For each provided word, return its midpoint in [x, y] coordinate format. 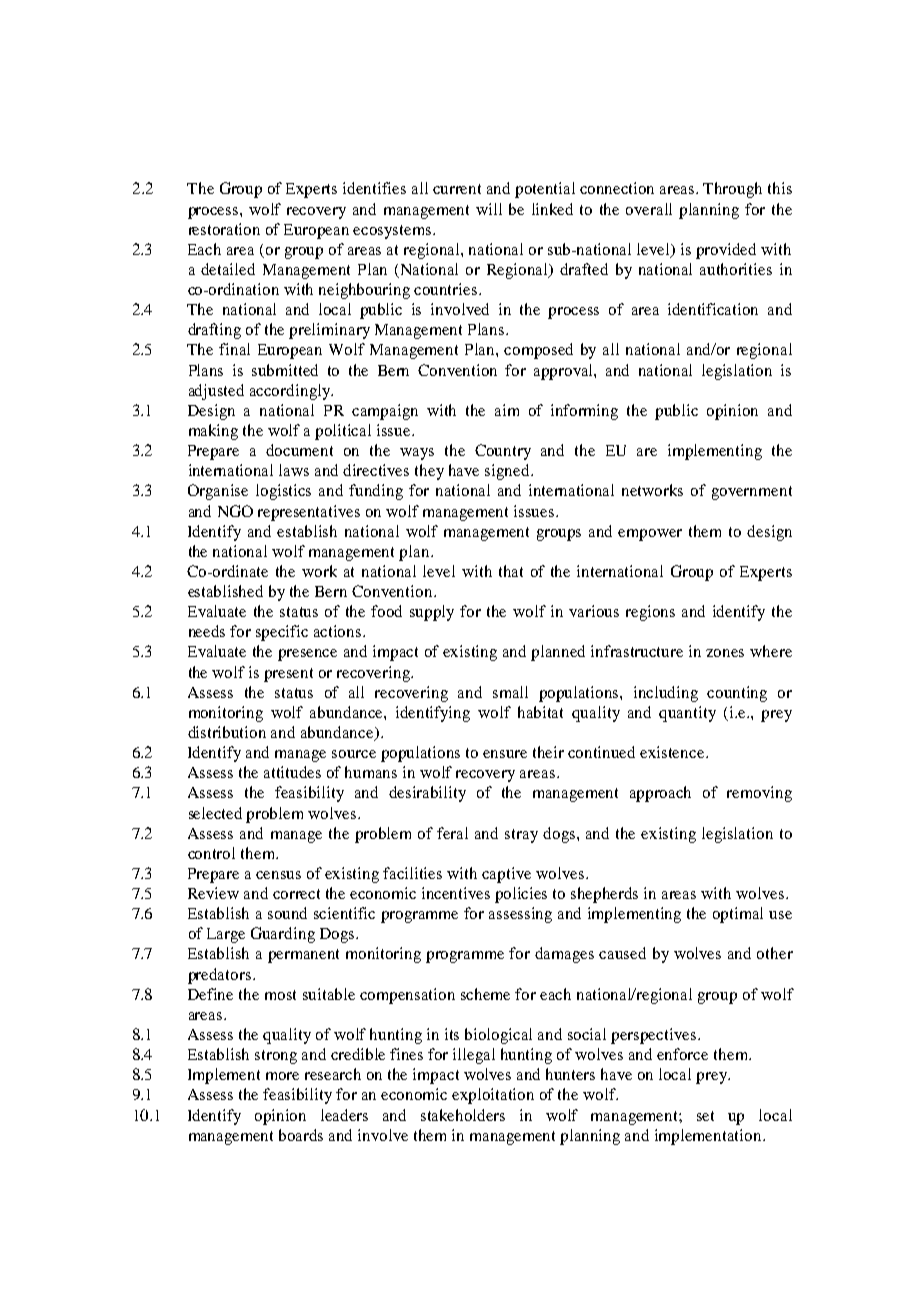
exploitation [493, 1096]
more [282, 1076]
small [510, 692]
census [278, 875]
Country [503, 452]
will [489, 209]
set [705, 1116]
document [299, 450]
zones [725, 653]
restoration [224, 229]
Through [732, 190]
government [752, 493]
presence [307, 655]
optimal [738, 915]
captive [506, 875]
